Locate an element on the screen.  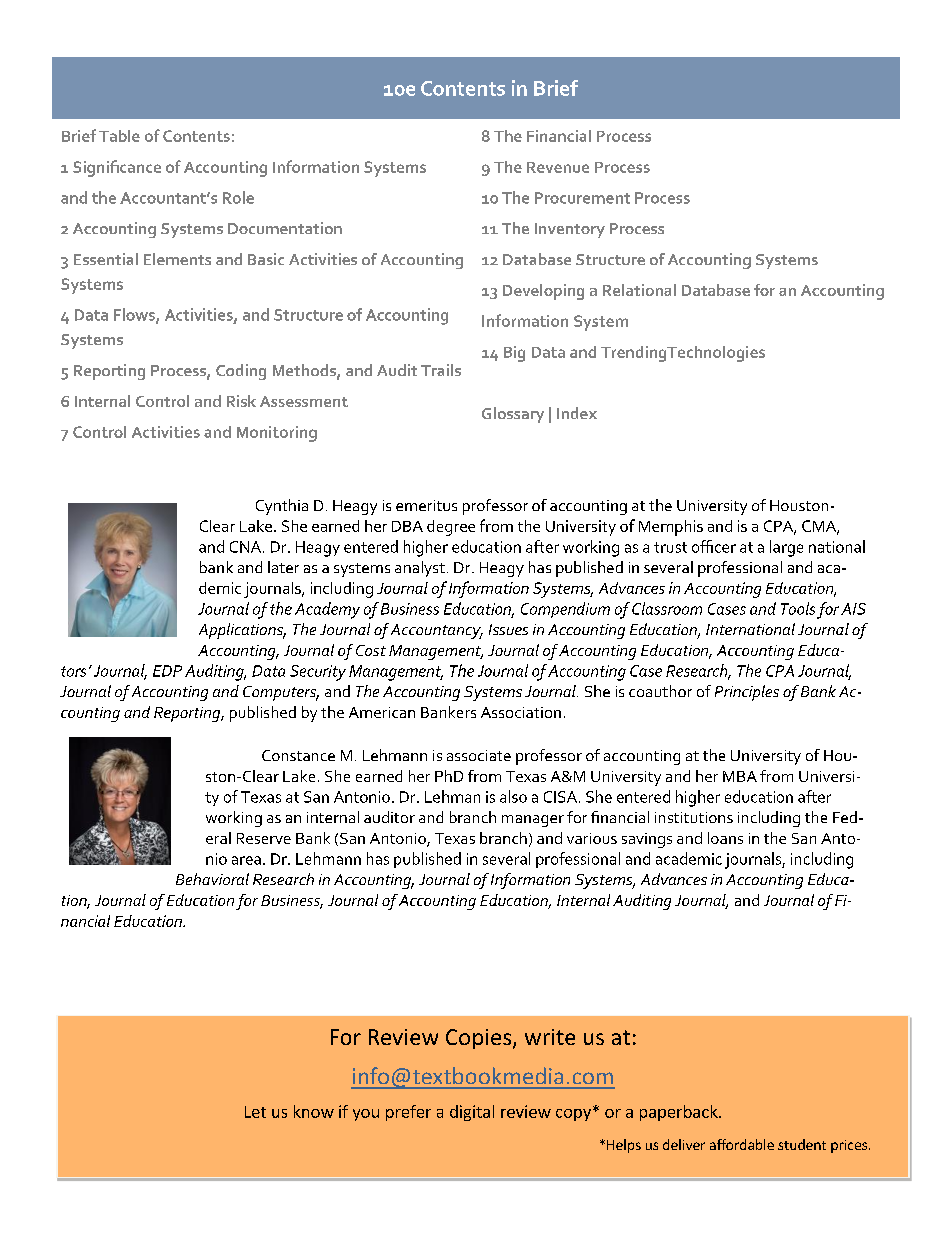
Procurement is located at coordinates (582, 198).
